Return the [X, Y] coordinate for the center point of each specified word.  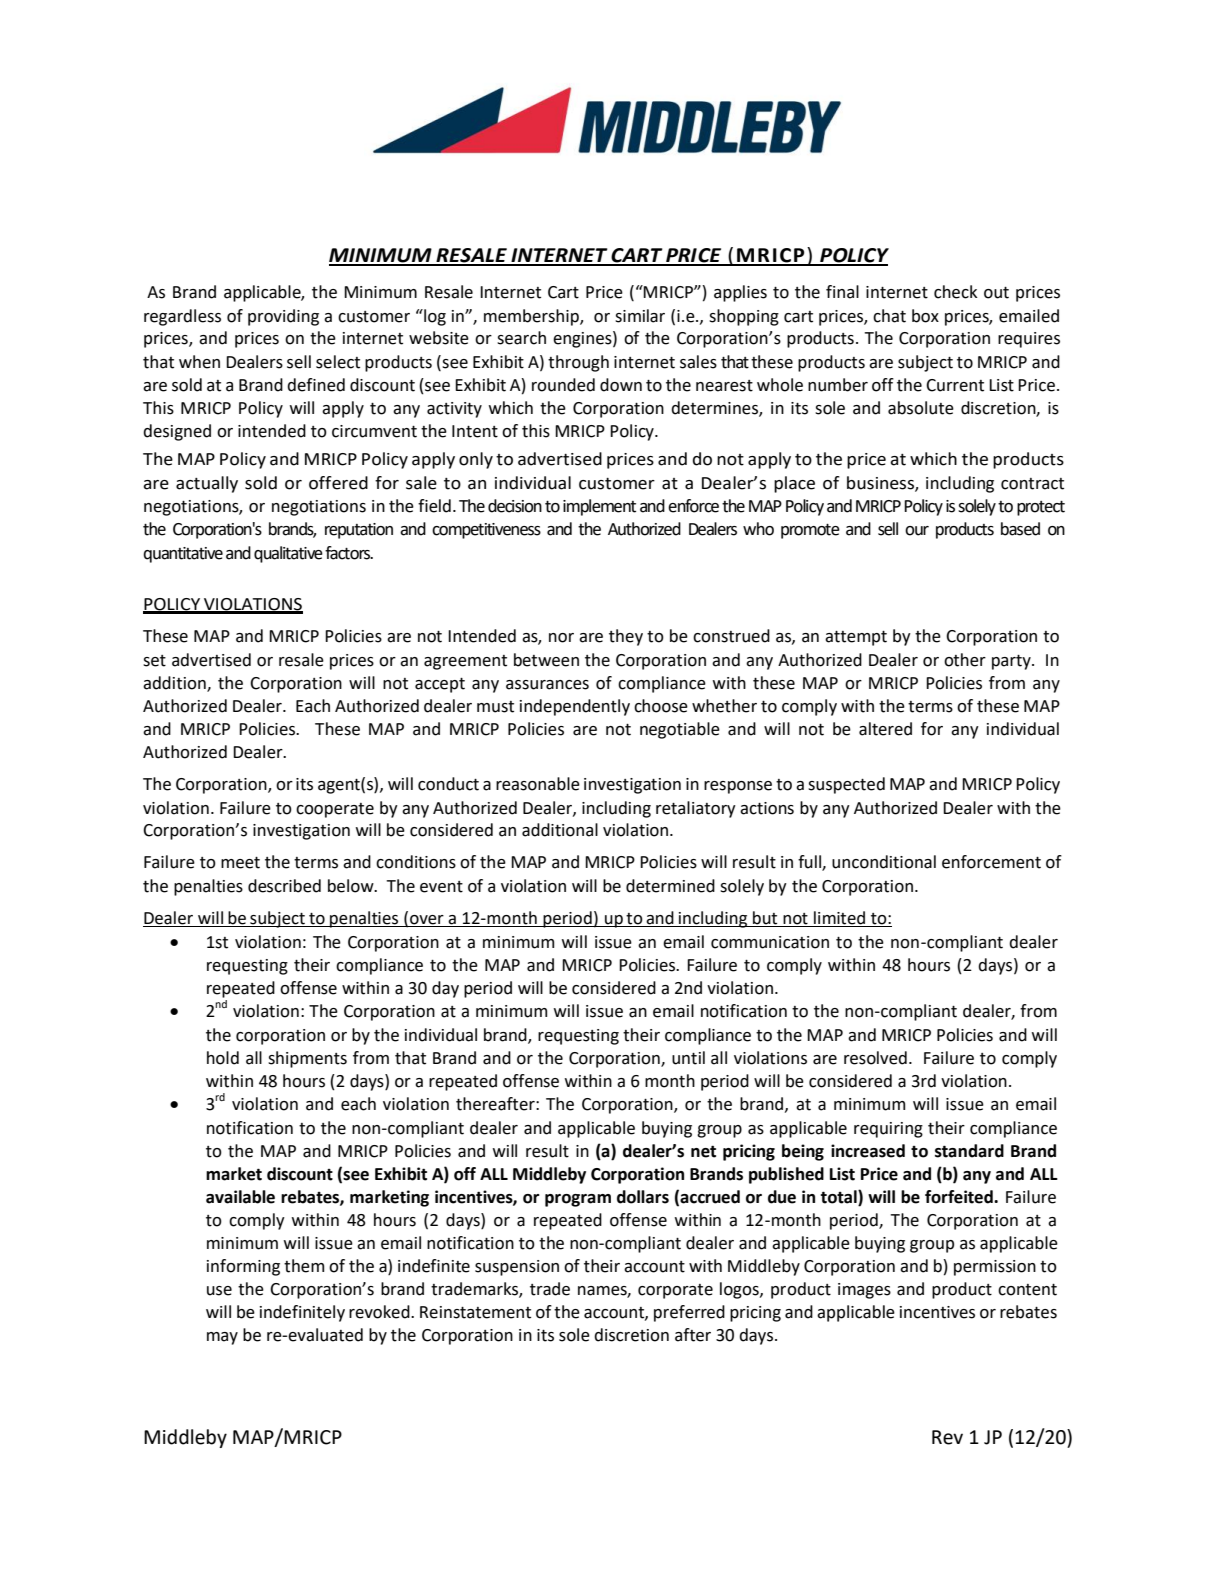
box [925, 316]
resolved [875, 1058]
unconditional [884, 862]
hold [223, 1058]
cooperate [335, 810]
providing [283, 317]
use [219, 1291]
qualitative [288, 554]
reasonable [538, 784]
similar [640, 316]
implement [599, 507]
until [688, 1058]
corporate [675, 1291]
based [1020, 529]
